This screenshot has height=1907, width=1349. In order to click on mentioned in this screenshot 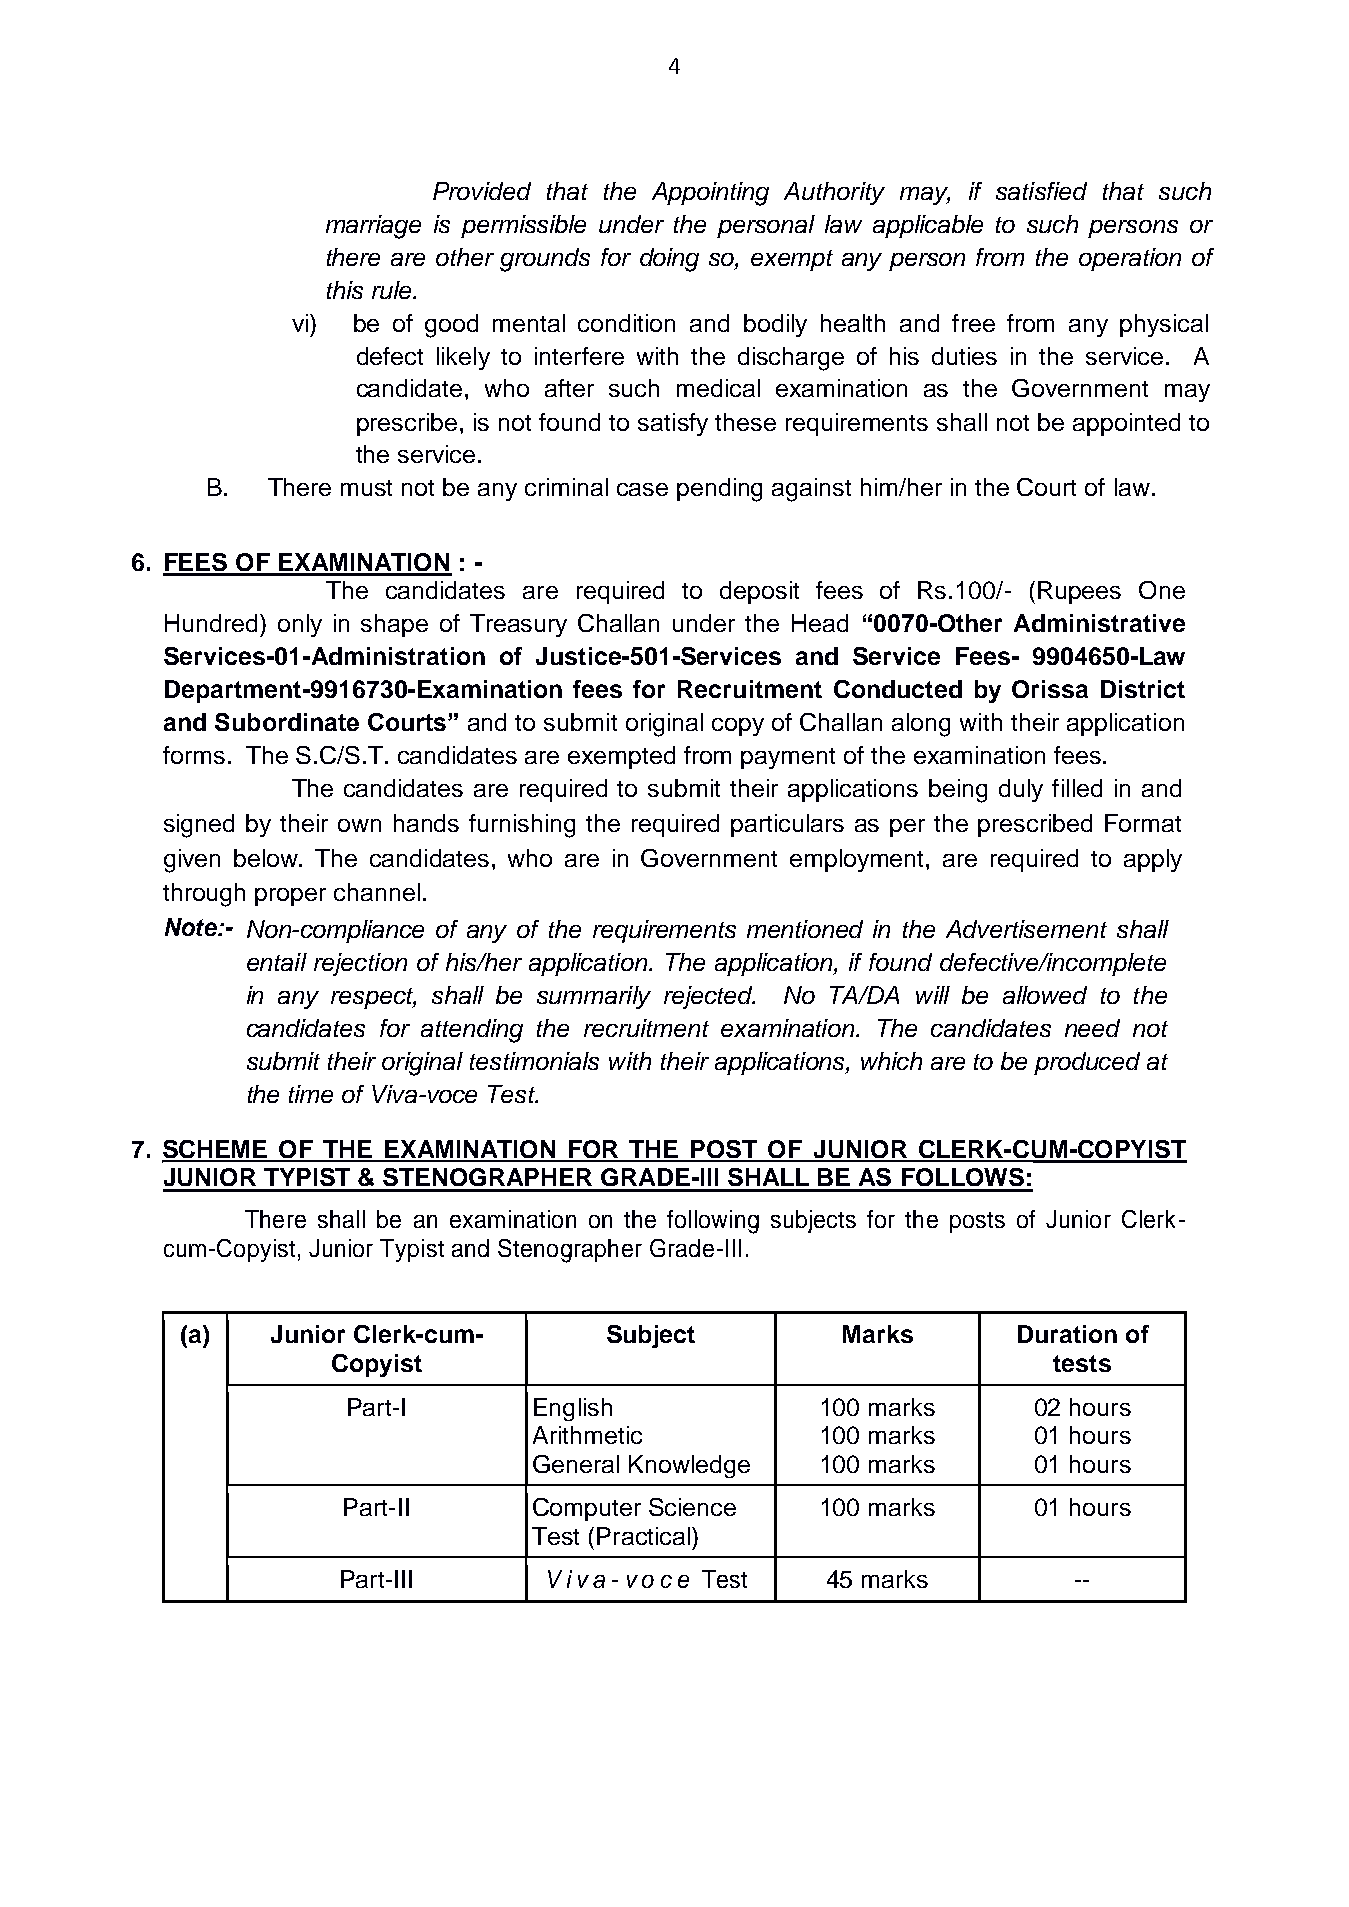, I will do `click(805, 929)`.
